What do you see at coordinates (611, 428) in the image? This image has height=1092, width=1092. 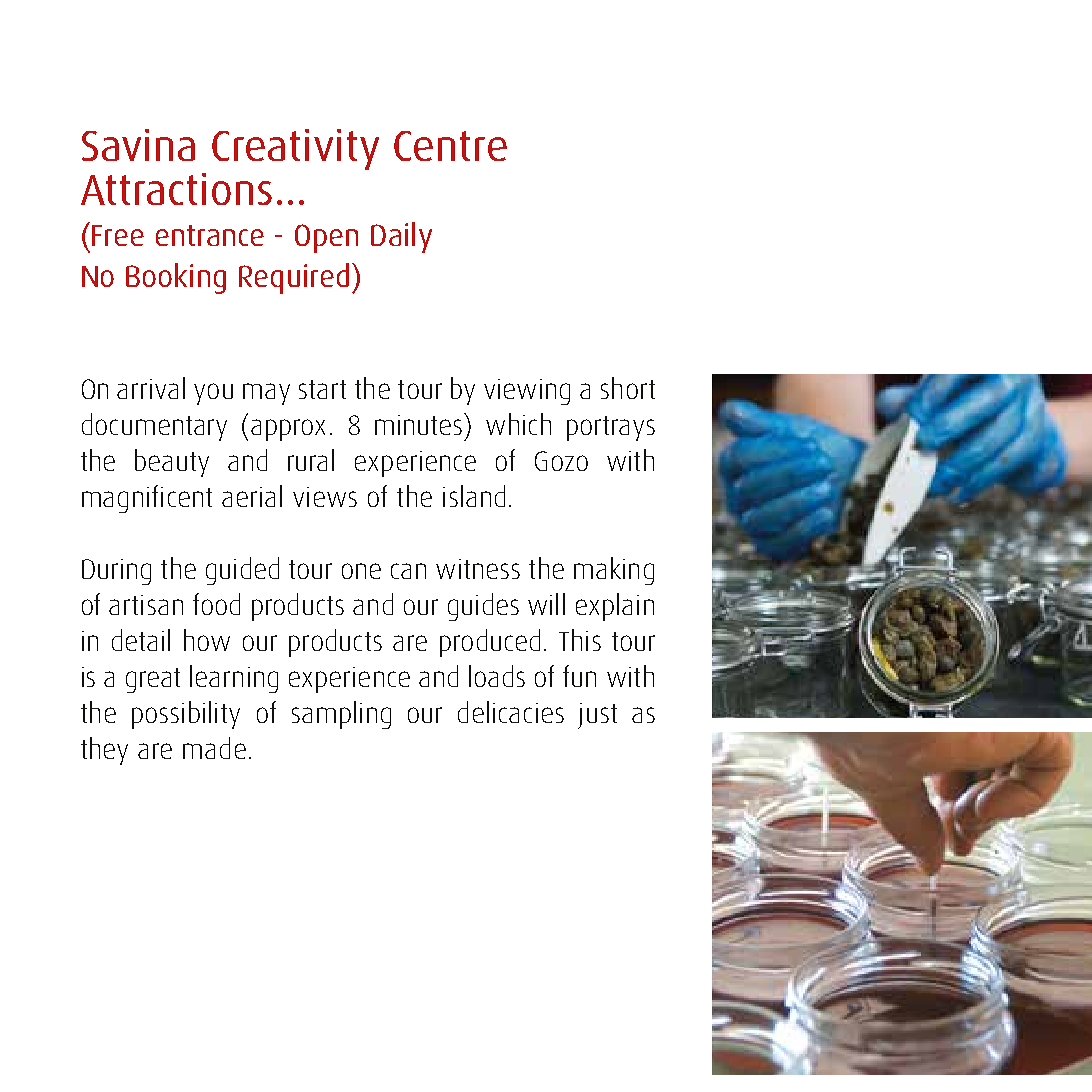 I see `portrays` at bounding box center [611, 428].
